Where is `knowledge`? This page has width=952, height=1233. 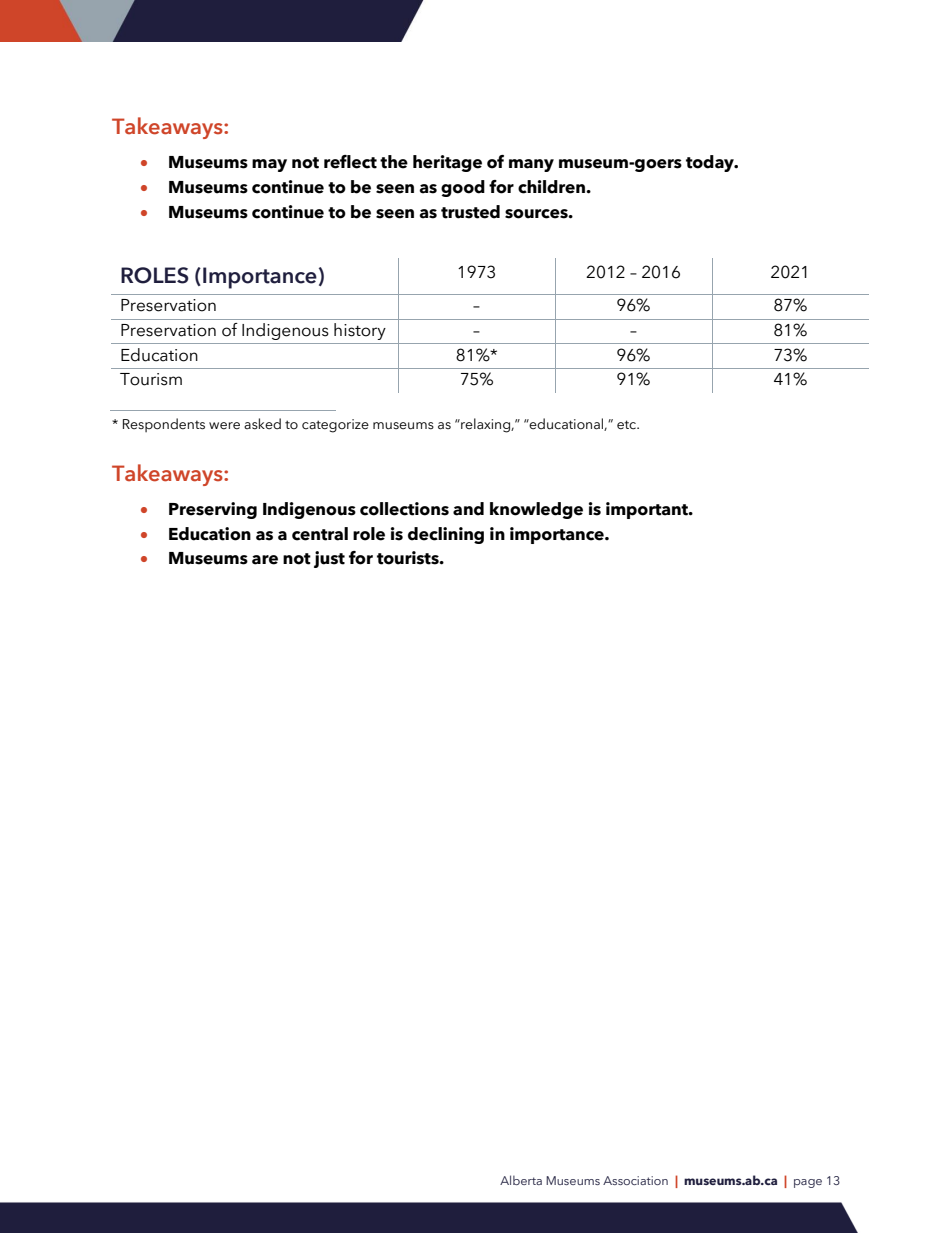
knowledge is located at coordinates (536, 510).
